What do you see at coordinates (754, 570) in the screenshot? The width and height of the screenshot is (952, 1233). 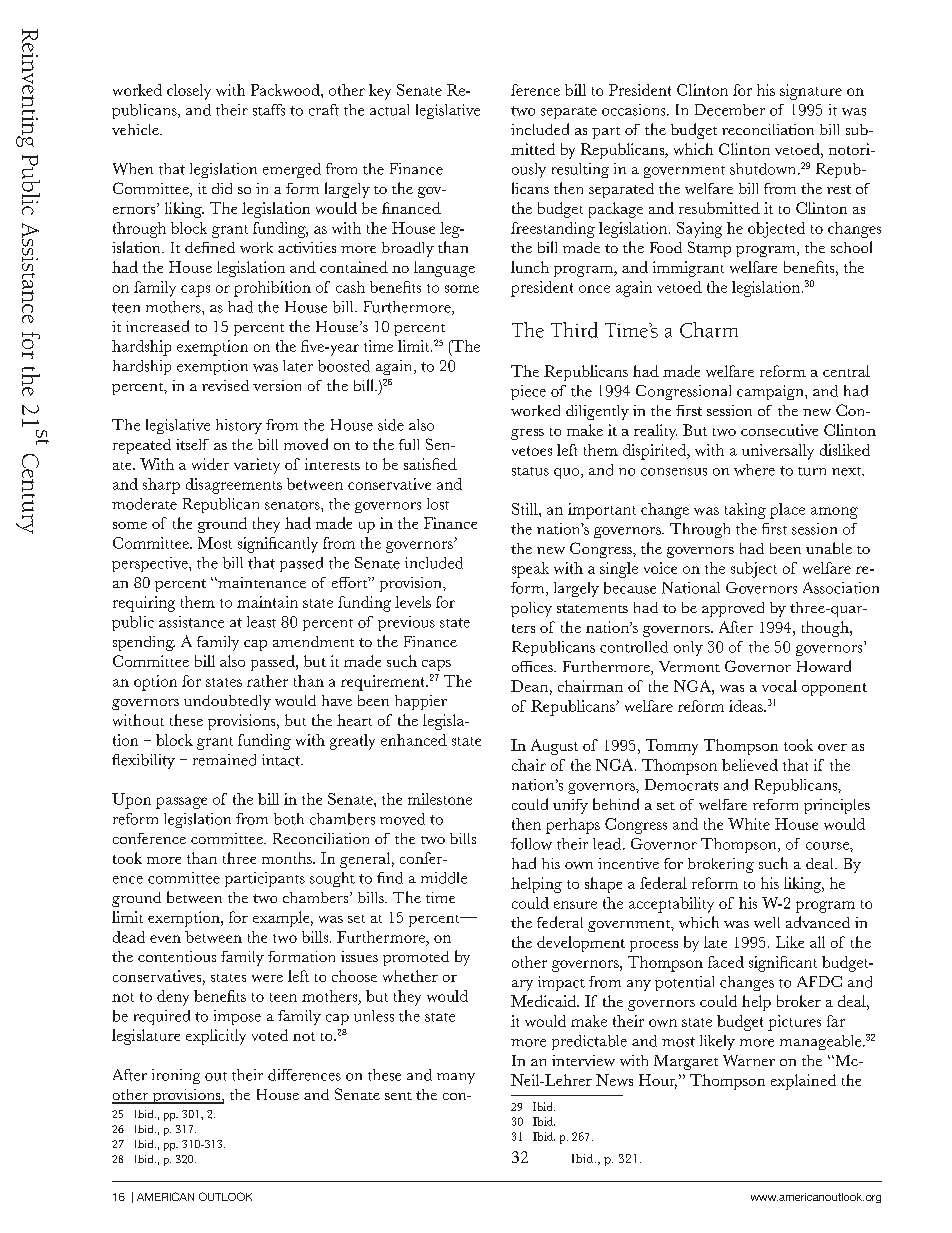 I see `subject` at bounding box center [754, 570].
